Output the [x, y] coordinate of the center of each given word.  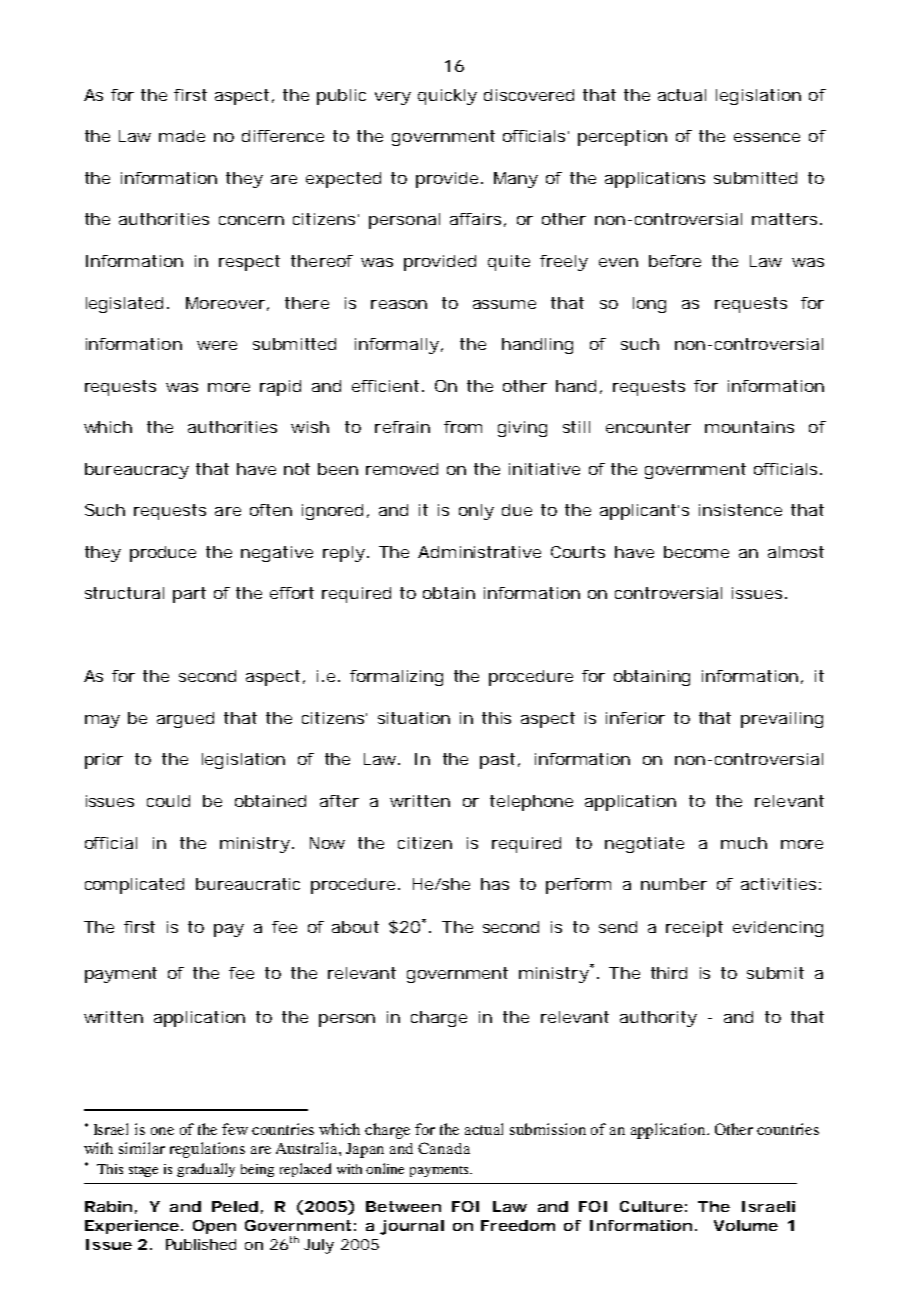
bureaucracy [137, 471]
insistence [740, 510]
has [495, 884]
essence [767, 137]
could [168, 801]
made [182, 136]
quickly [447, 97]
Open [214, 1227]
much [744, 843]
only [476, 512]
